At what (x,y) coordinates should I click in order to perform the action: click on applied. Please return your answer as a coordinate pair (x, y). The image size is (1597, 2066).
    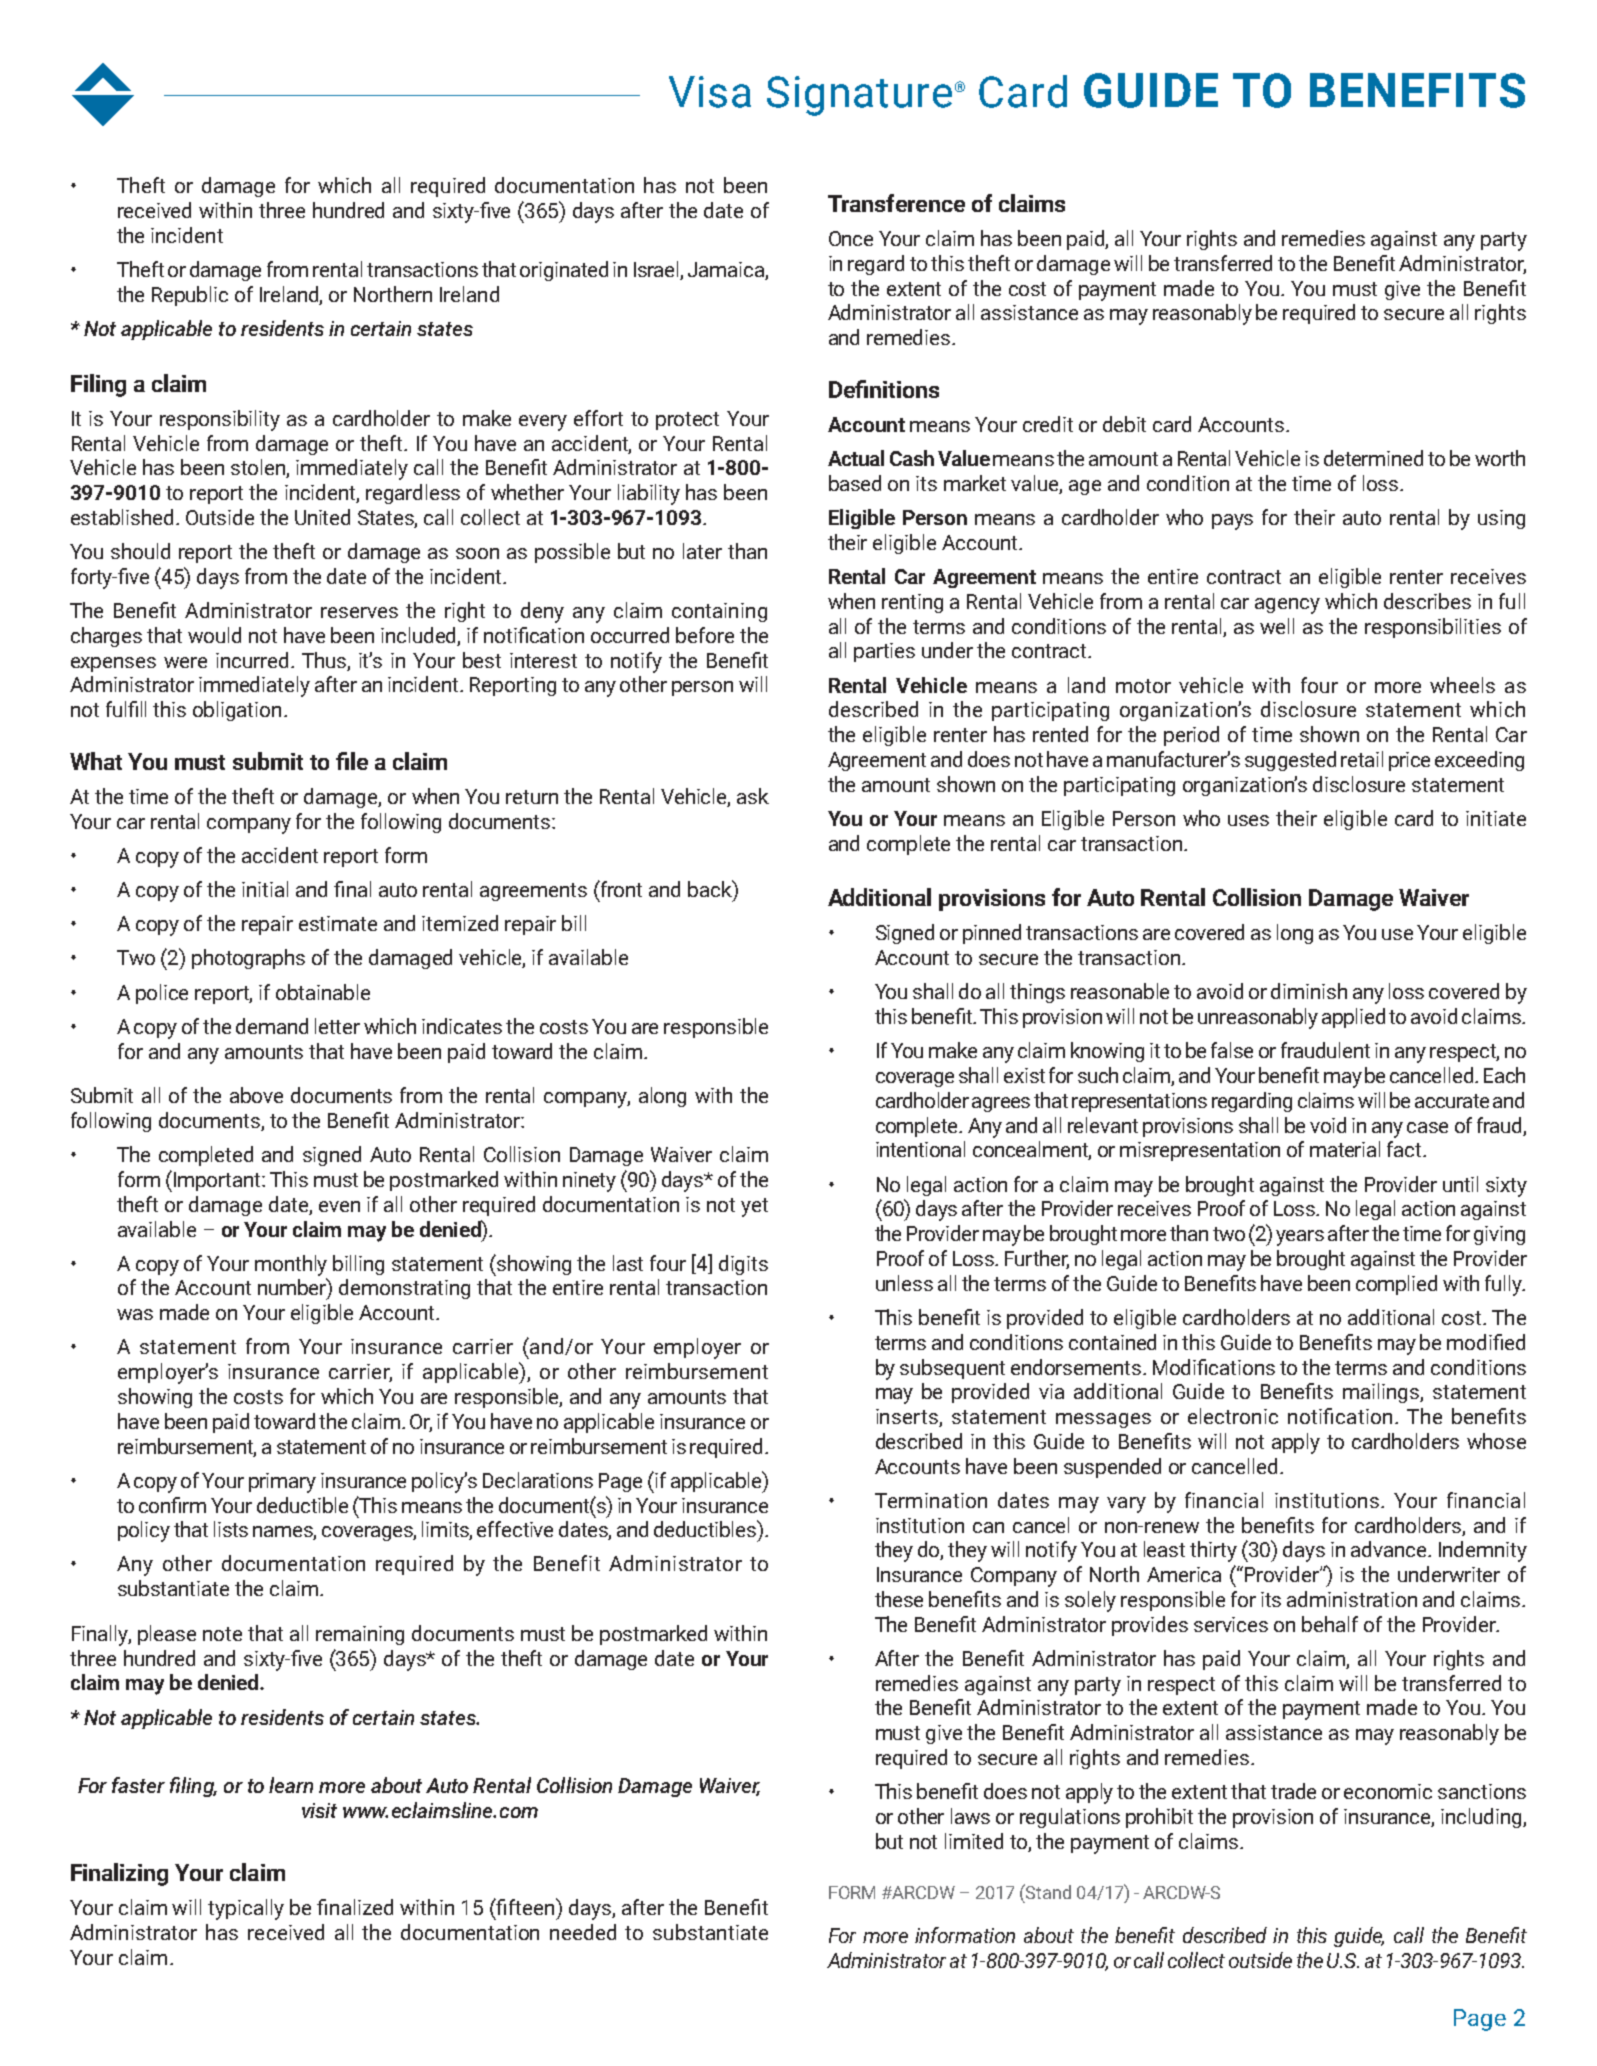
    Looking at the image, I should click on (1353, 1018).
